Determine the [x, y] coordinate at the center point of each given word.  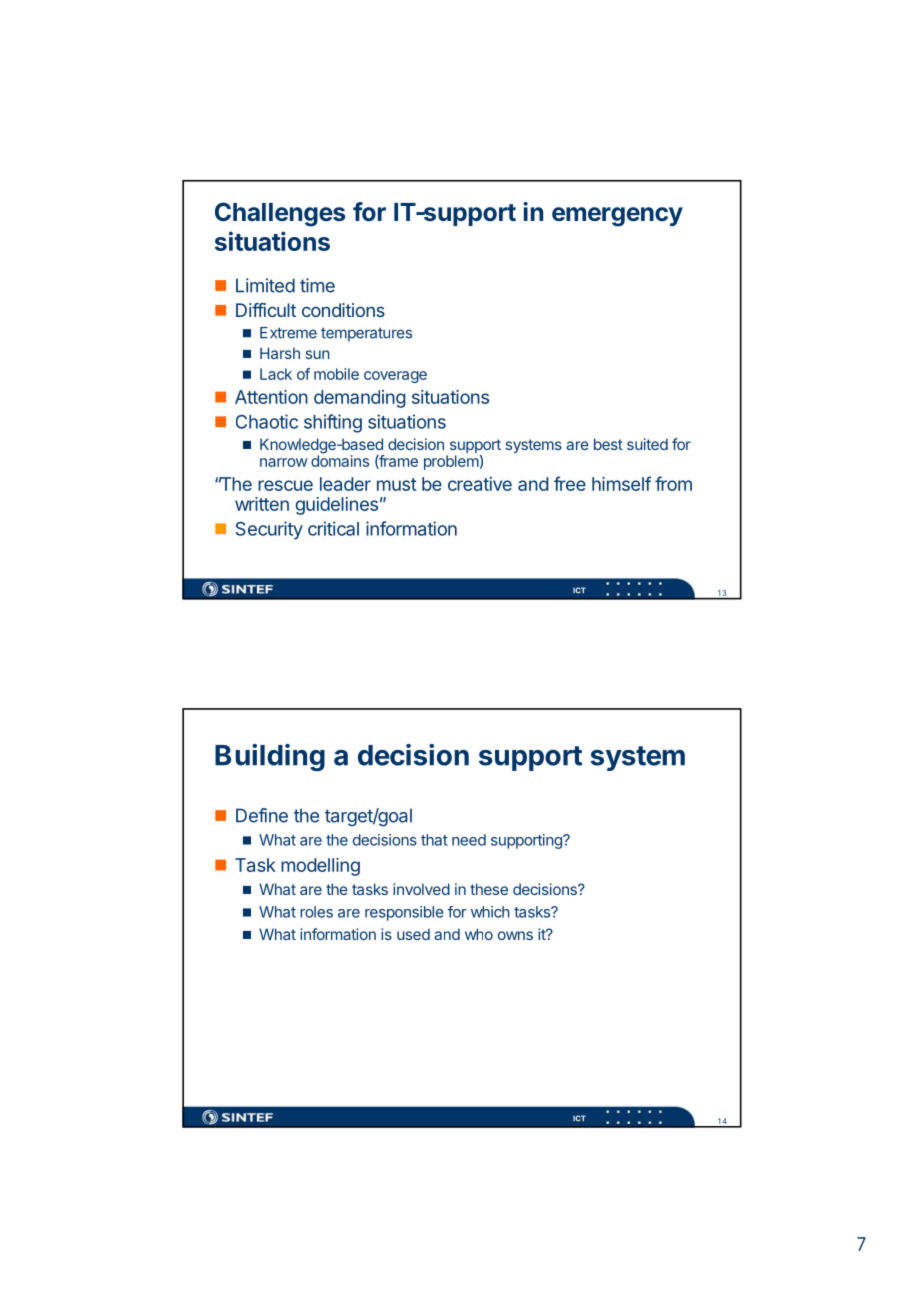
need [469, 840]
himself [621, 483]
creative [480, 484]
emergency [617, 217]
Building [270, 757]
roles [316, 912]
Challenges [280, 214]
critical [333, 528]
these [489, 889]
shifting [333, 423]
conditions [343, 310]
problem [451, 462]
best [608, 444]
